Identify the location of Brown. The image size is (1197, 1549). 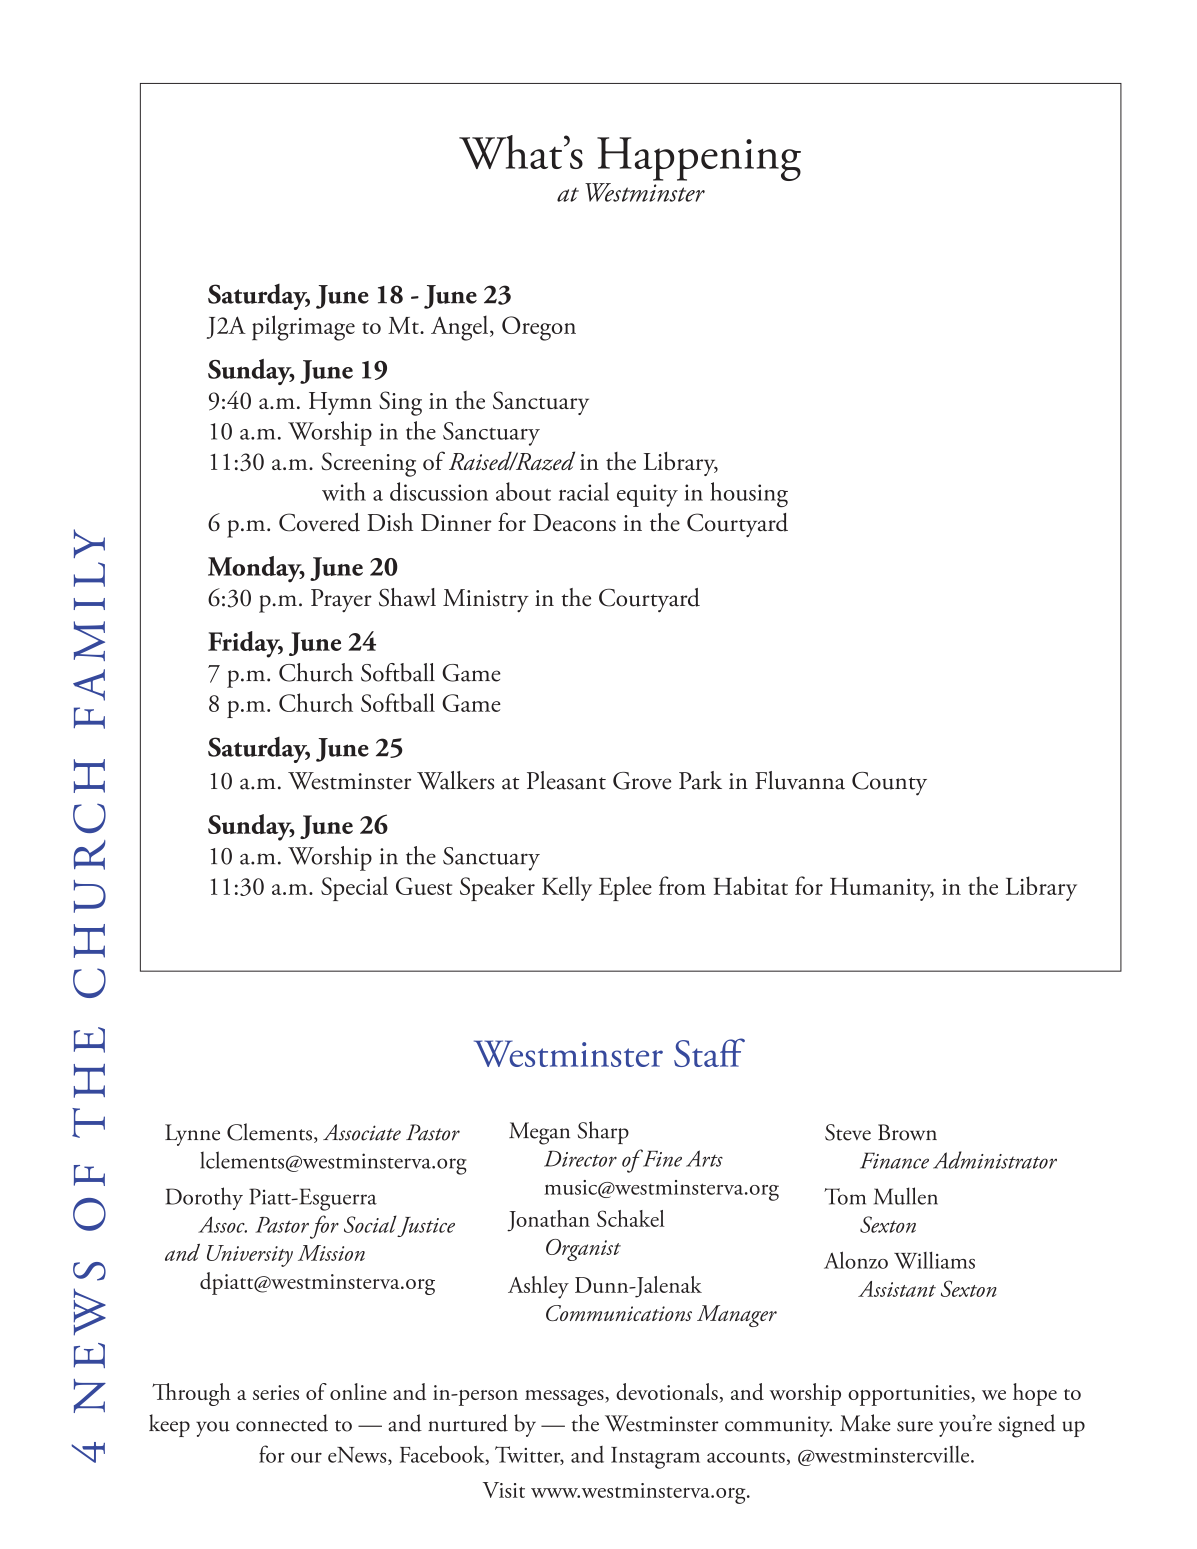
(907, 1132).
